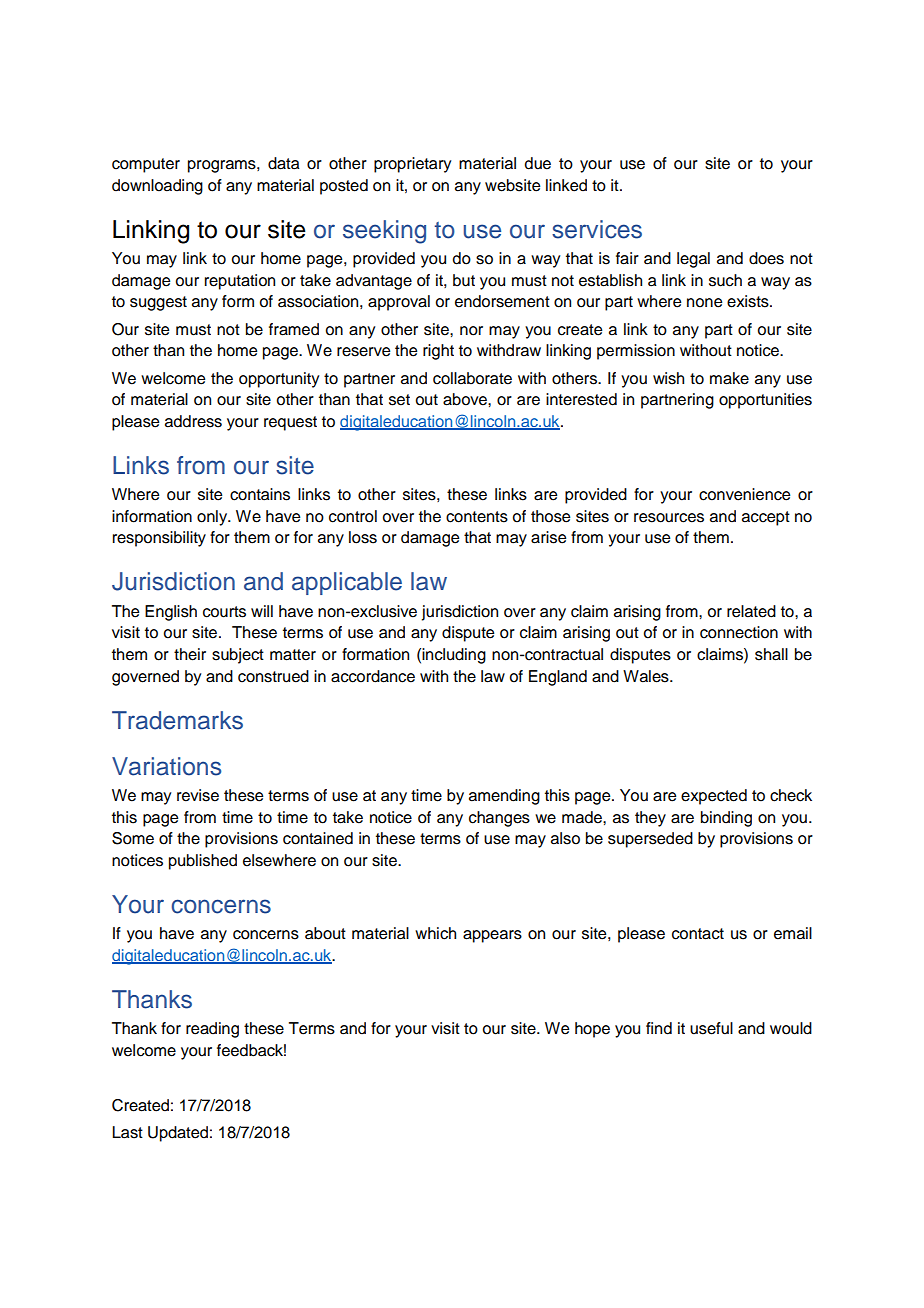 This document has height=1308, width=924. What do you see at coordinates (190, 654) in the document?
I see `their` at bounding box center [190, 654].
